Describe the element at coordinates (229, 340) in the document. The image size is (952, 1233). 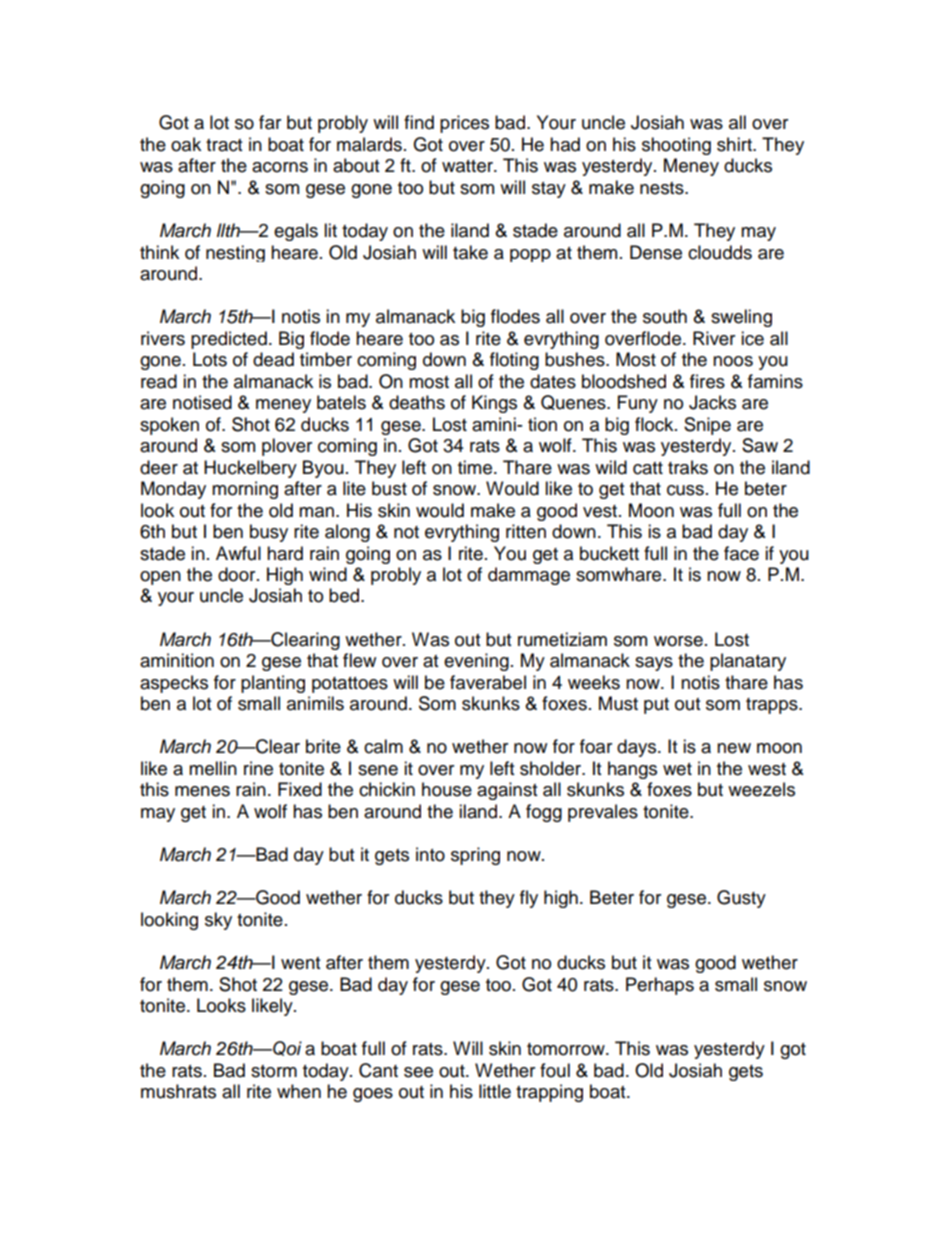
I see `predicted` at that location.
